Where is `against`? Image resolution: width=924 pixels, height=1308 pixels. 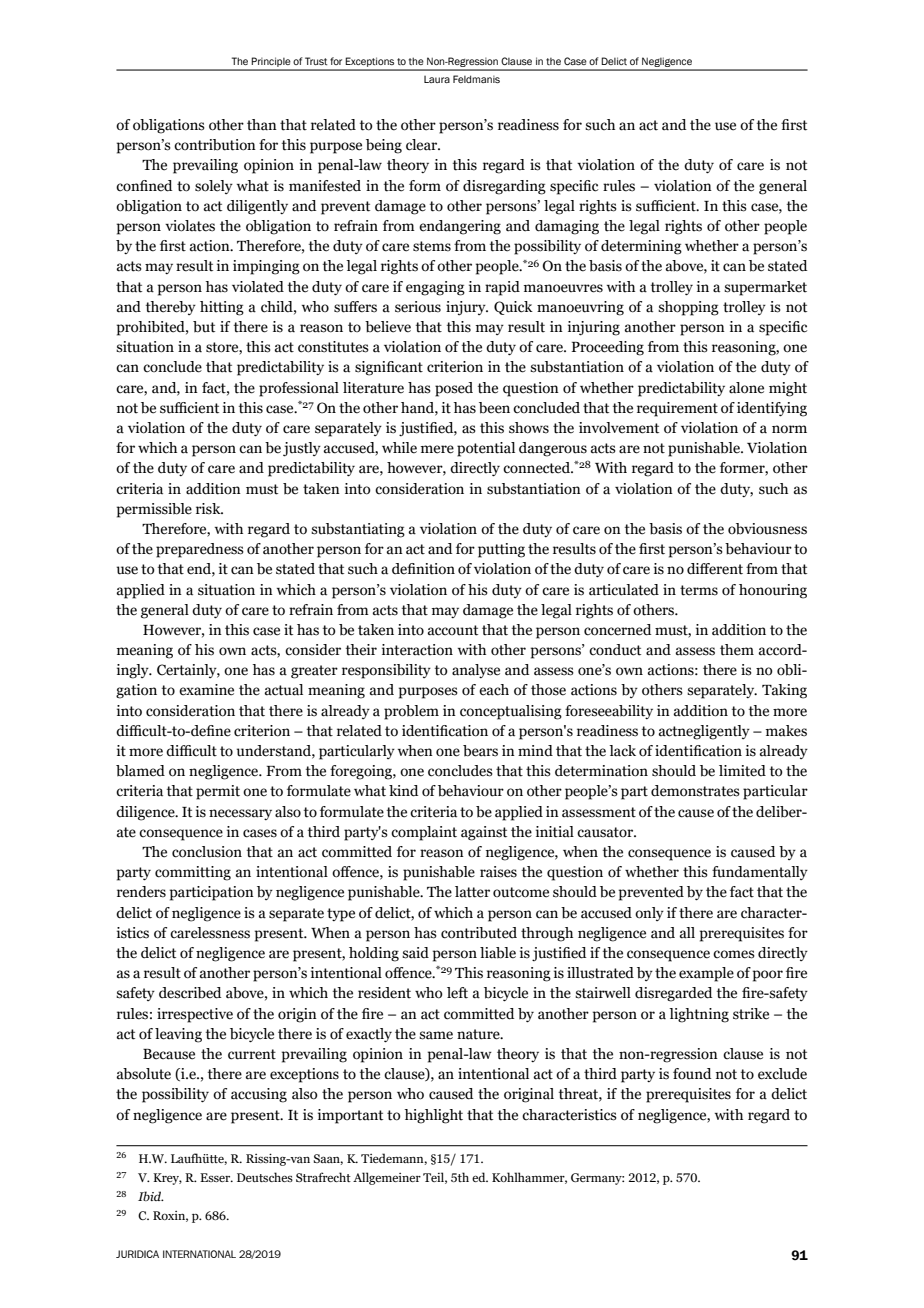
against is located at coordinates (484, 833).
